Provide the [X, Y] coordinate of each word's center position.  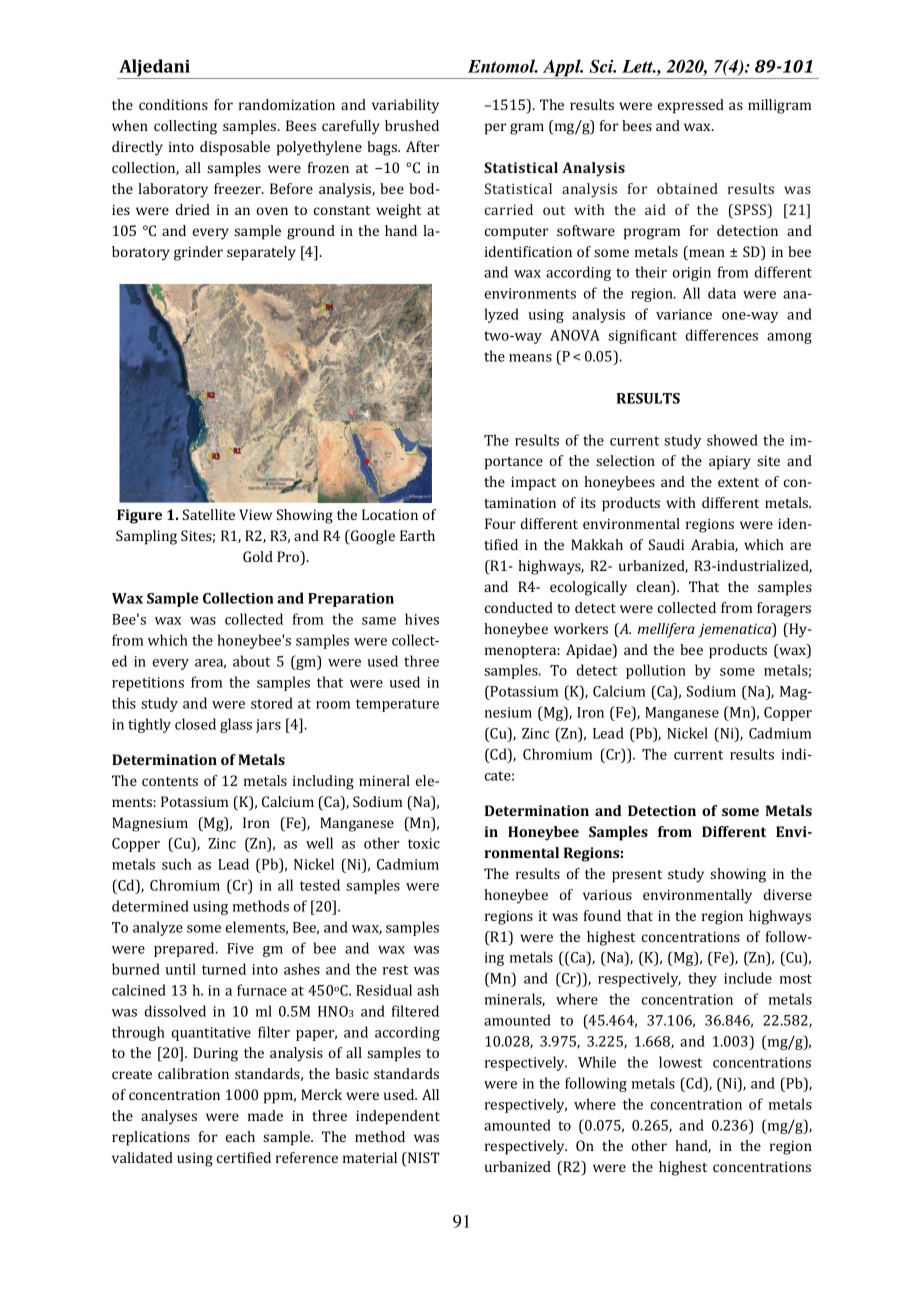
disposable [235, 148]
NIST [423, 1159]
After [422, 146]
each [240, 1136]
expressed [690, 106]
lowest [680, 1062]
